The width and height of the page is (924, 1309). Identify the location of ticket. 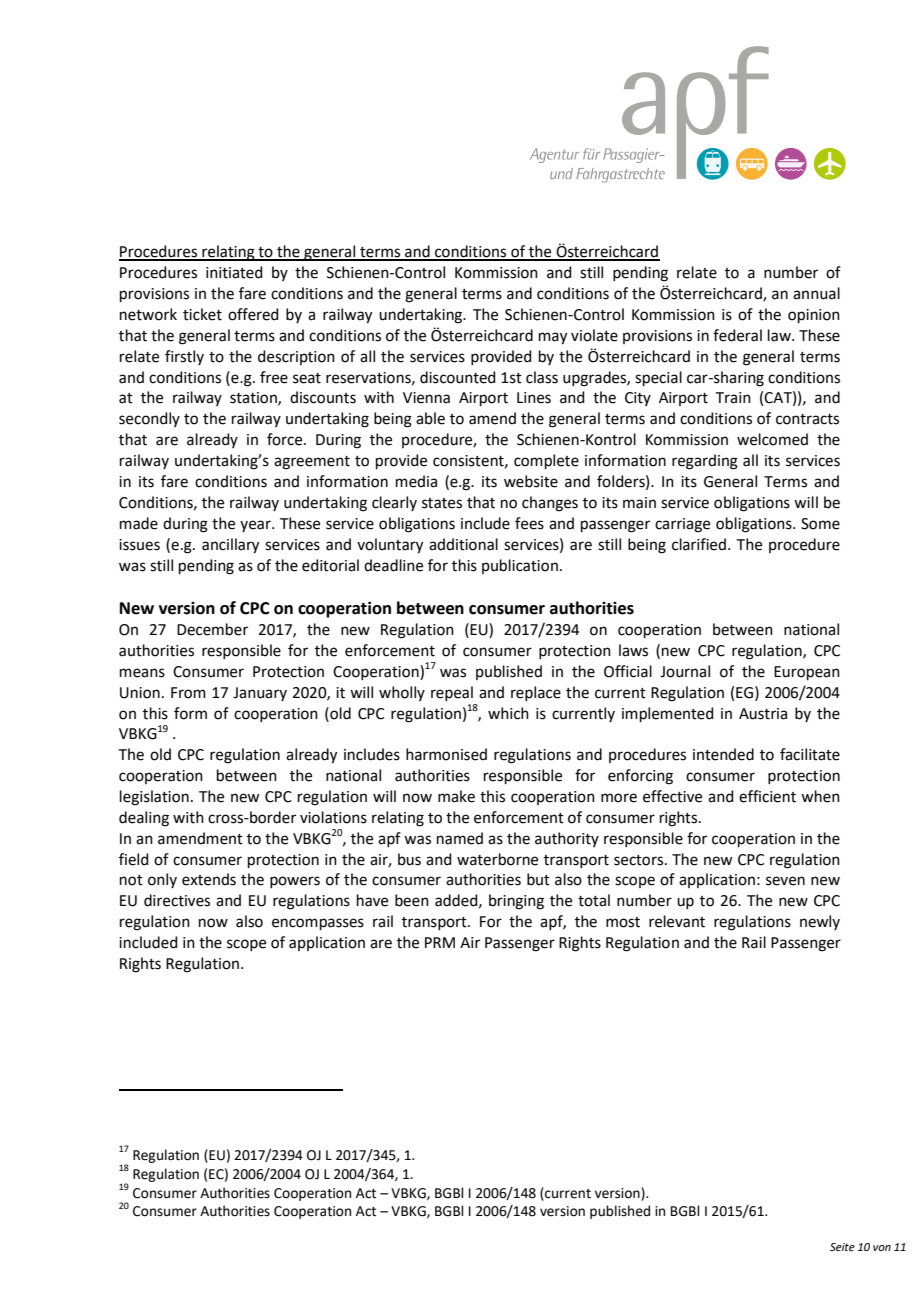
(202, 314).
